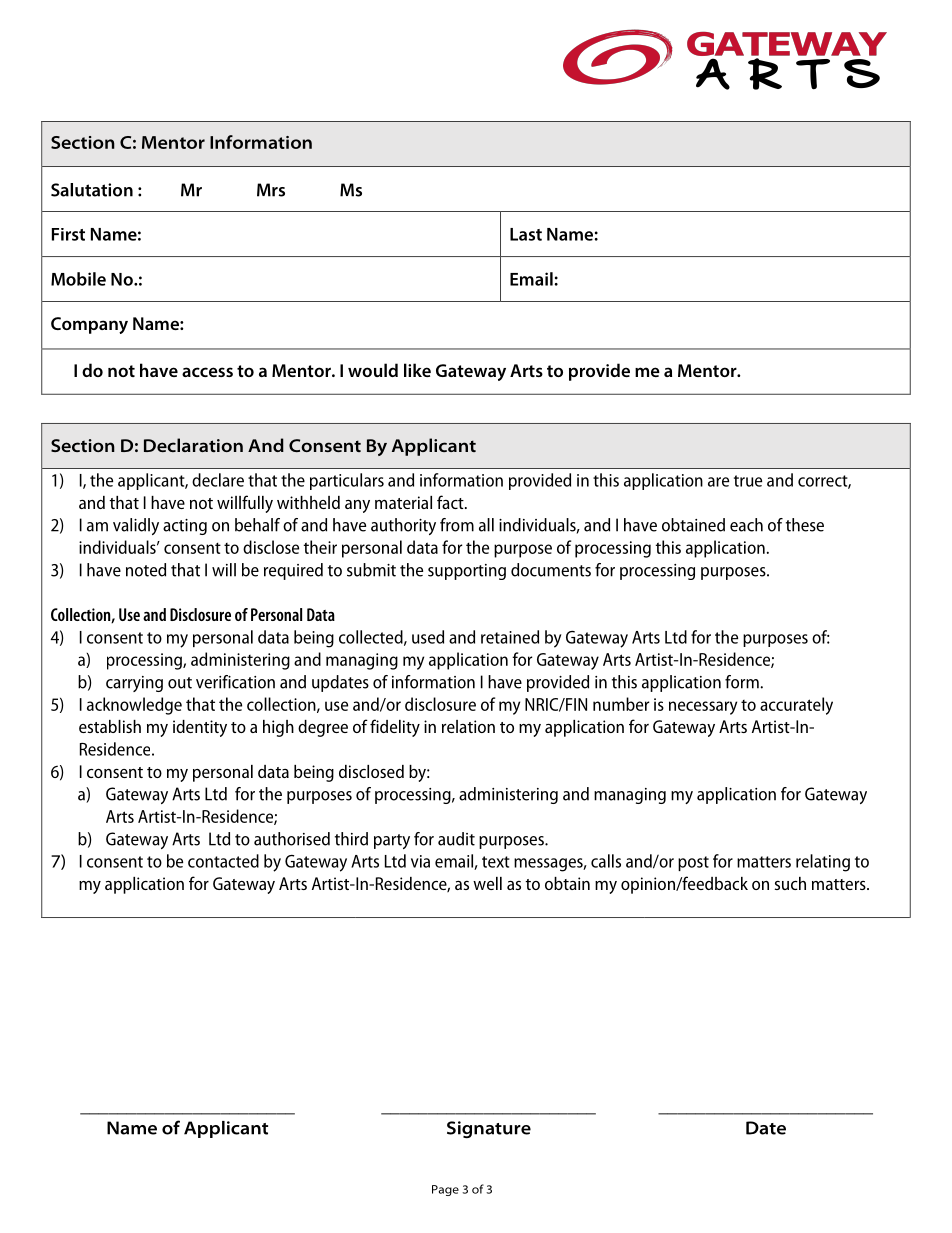 This document has height=1233, width=952. I want to click on out, so click(180, 683).
